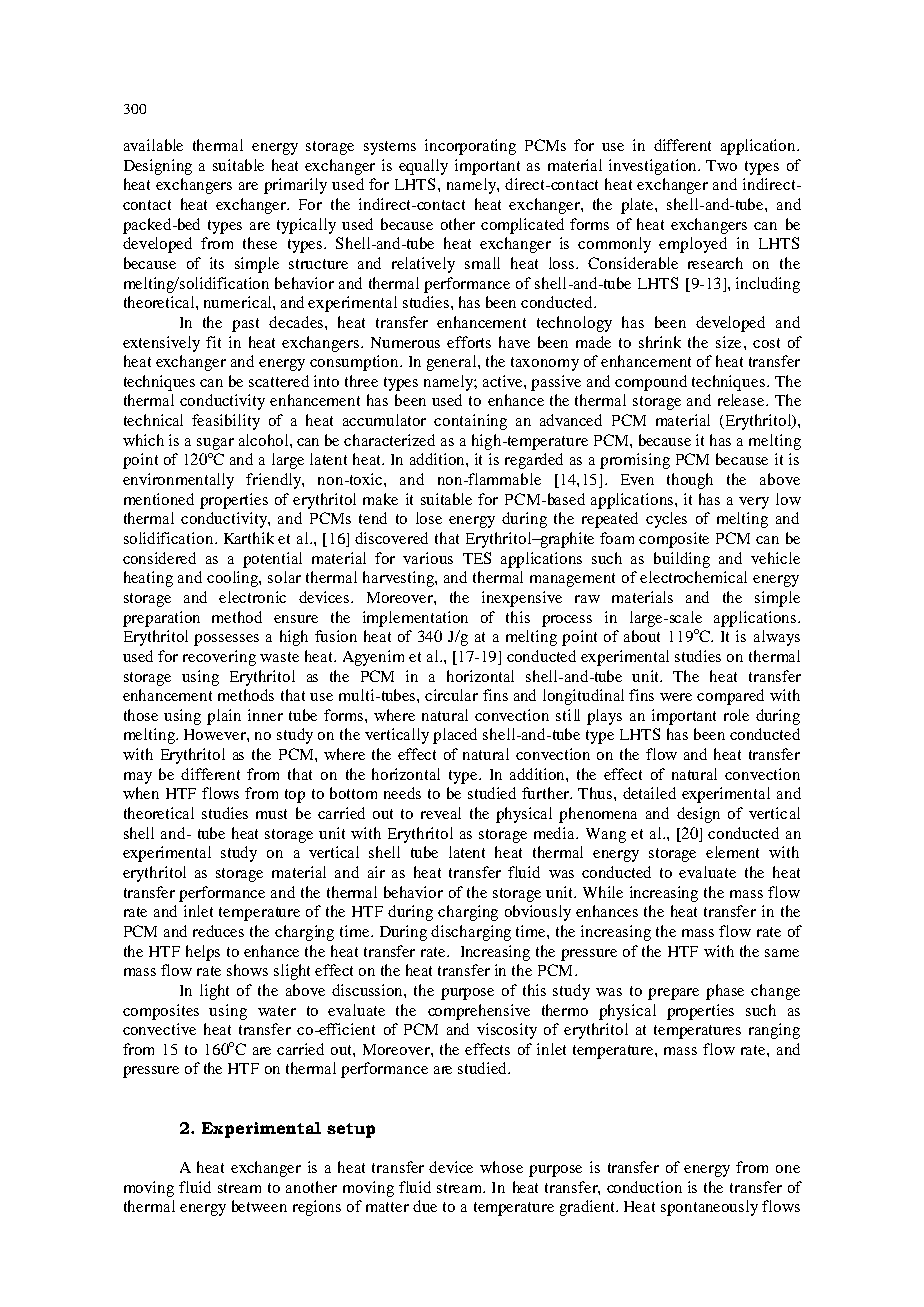 The height and width of the page is (1307, 924). I want to click on reveal, so click(441, 813).
